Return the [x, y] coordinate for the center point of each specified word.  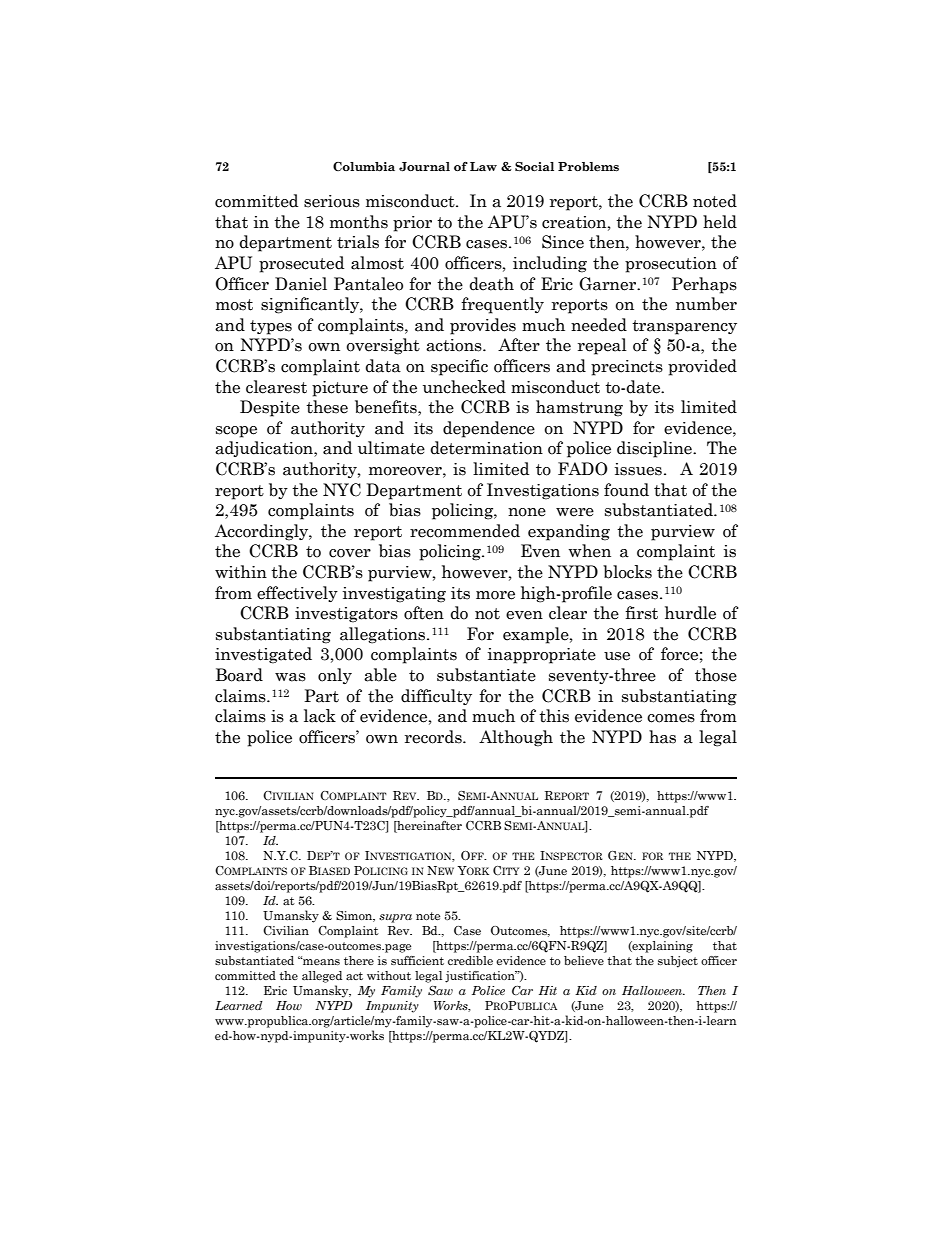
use [617, 656]
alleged [322, 977]
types [271, 327]
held [720, 222]
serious [332, 201]
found [626, 490]
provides [483, 326]
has [662, 737]
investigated [263, 655]
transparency [684, 327]
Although [516, 738]
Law [483, 166]
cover [350, 553]
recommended [465, 531]
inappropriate [542, 656]
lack [320, 716]
